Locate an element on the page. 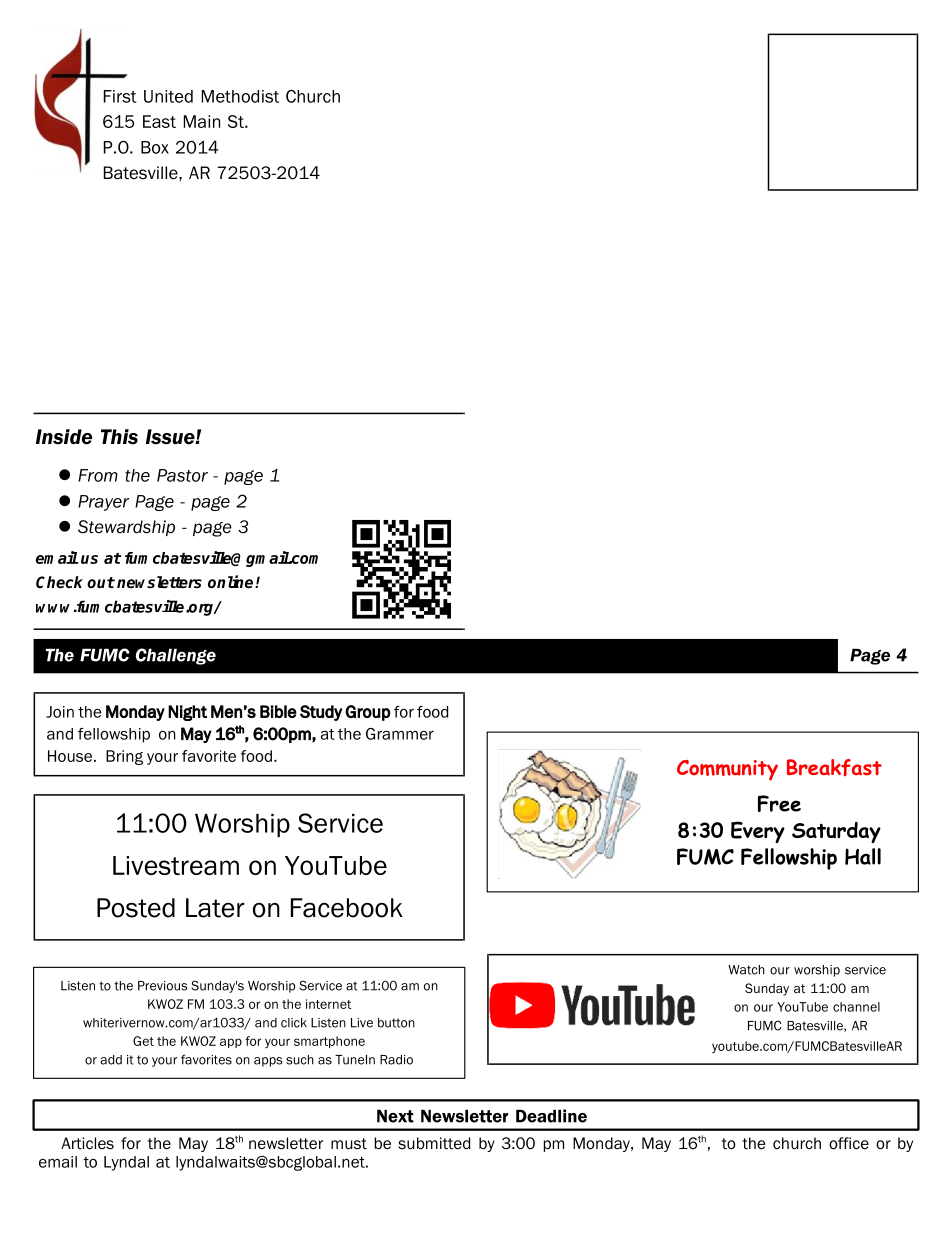 The image size is (952, 1233). Breakfast is located at coordinates (834, 767).
